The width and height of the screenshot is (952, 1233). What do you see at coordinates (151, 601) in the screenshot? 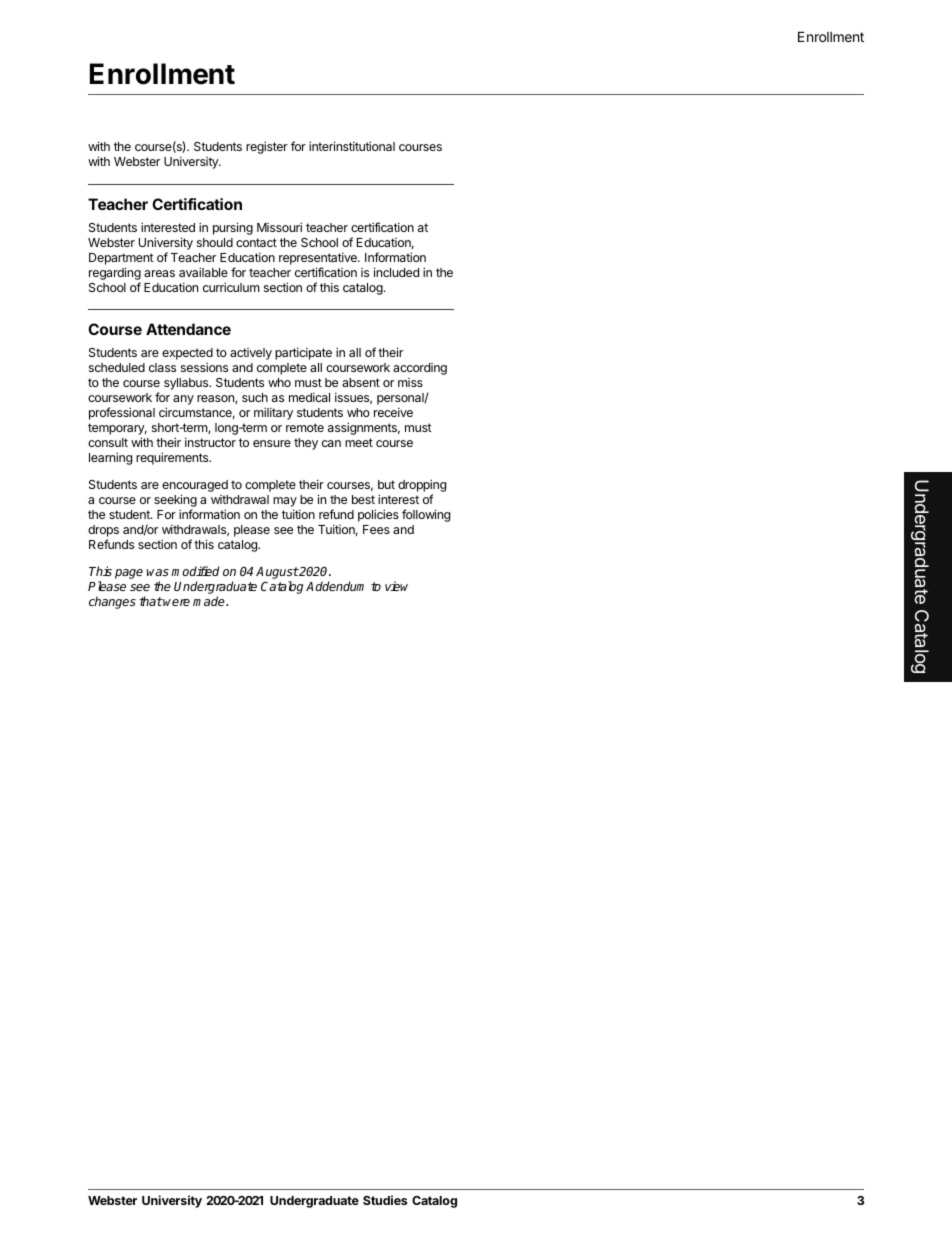
I see `that` at bounding box center [151, 601].
